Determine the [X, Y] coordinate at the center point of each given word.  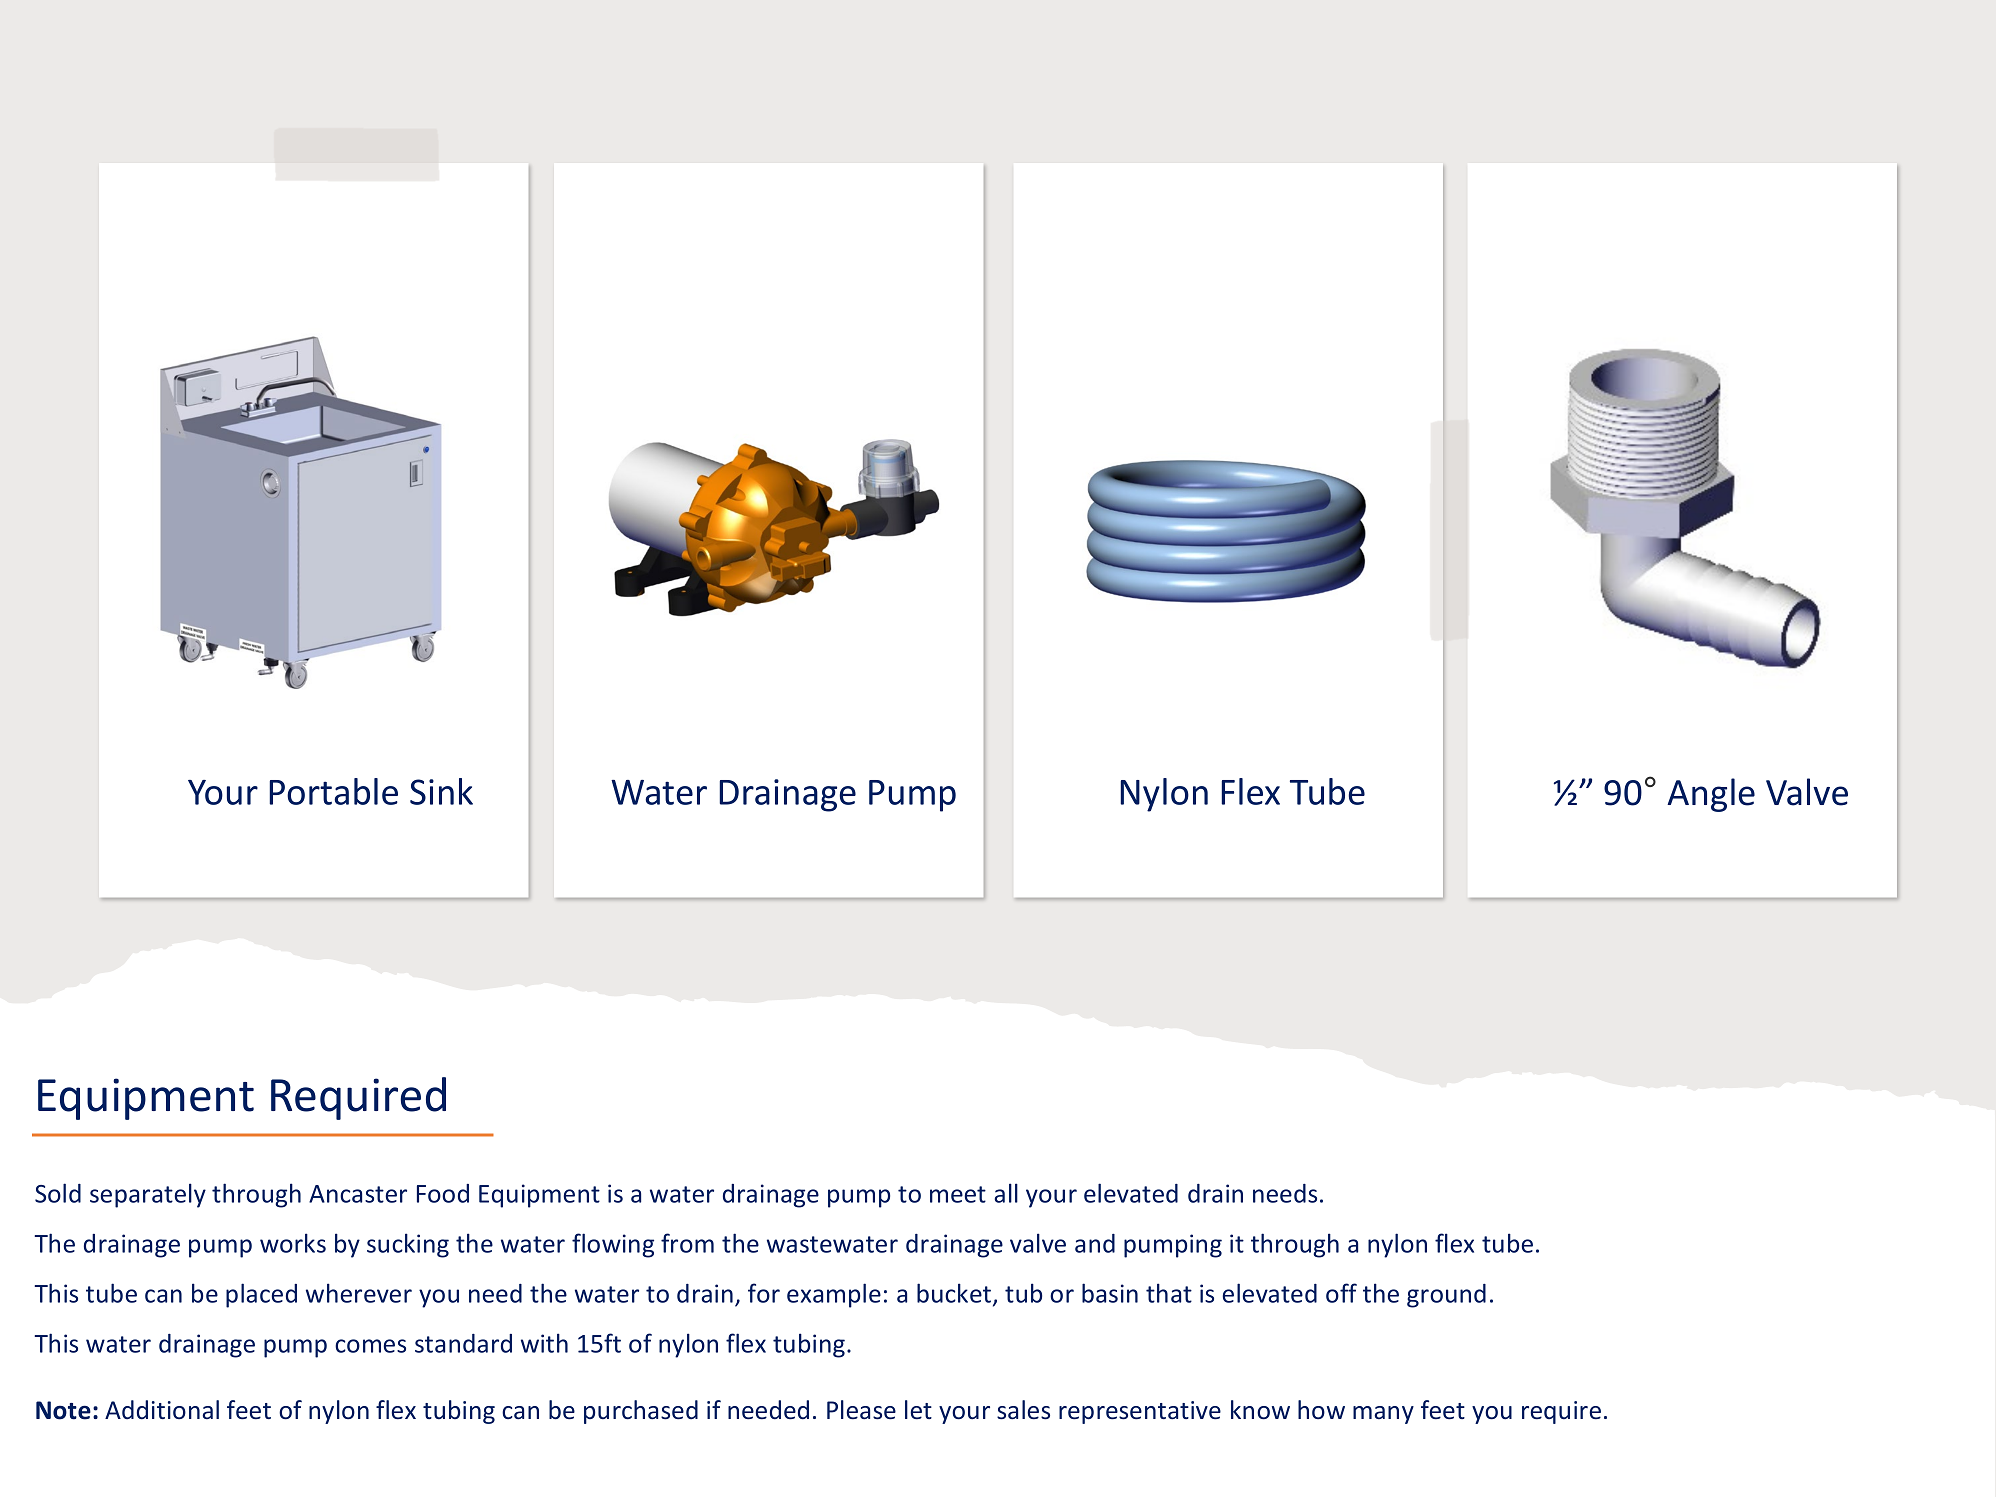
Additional [162, 1410]
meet [958, 1194]
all [1006, 1193]
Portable [333, 791]
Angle [1711, 795]
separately [148, 1195]
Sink [441, 791]
